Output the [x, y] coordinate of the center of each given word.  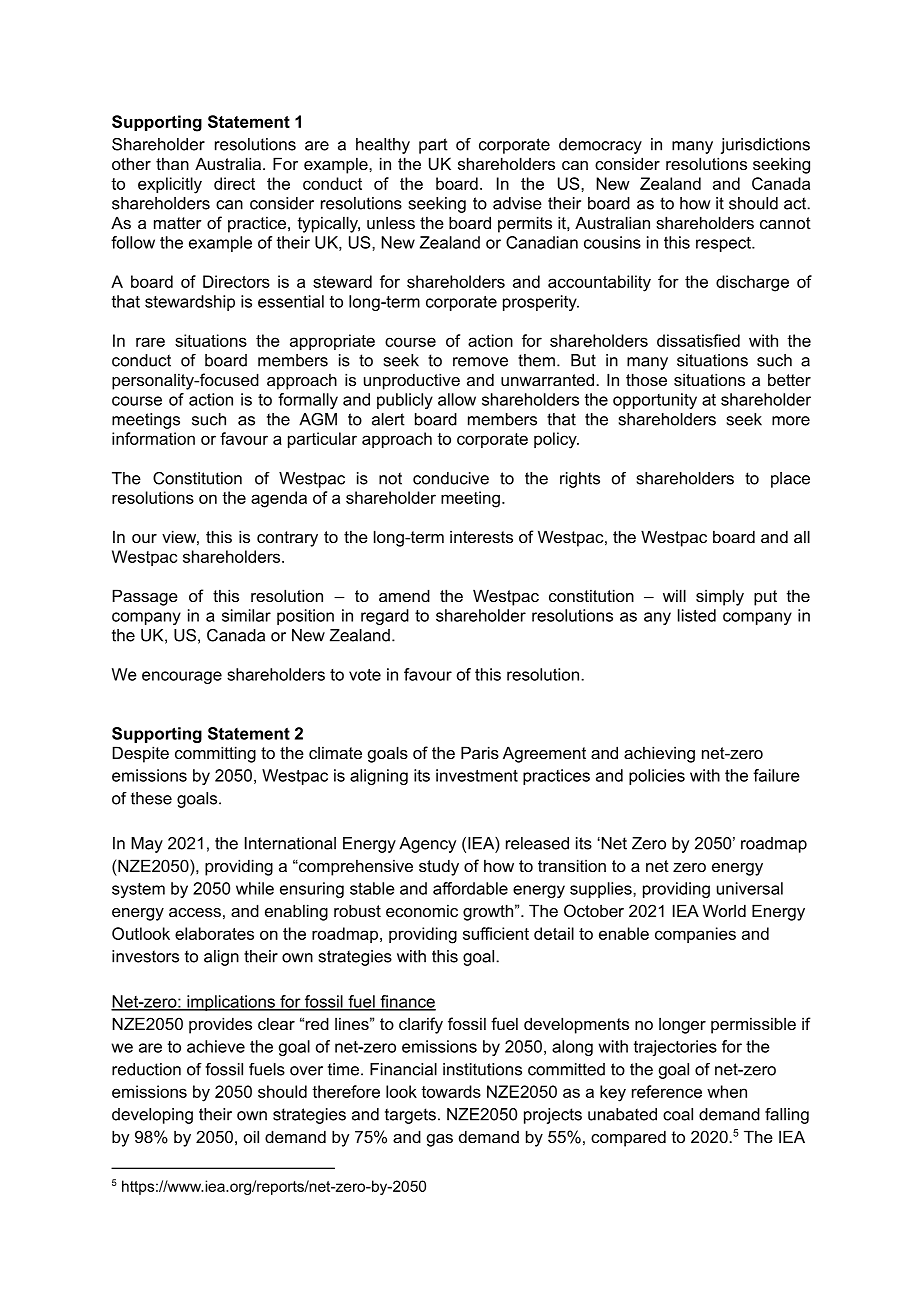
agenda [279, 499]
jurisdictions [765, 146]
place [790, 480]
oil [251, 1136]
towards [451, 1091]
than [172, 163]
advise [517, 203]
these [151, 798]
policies [657, 777]
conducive [451, 478]
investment [477, 775]
